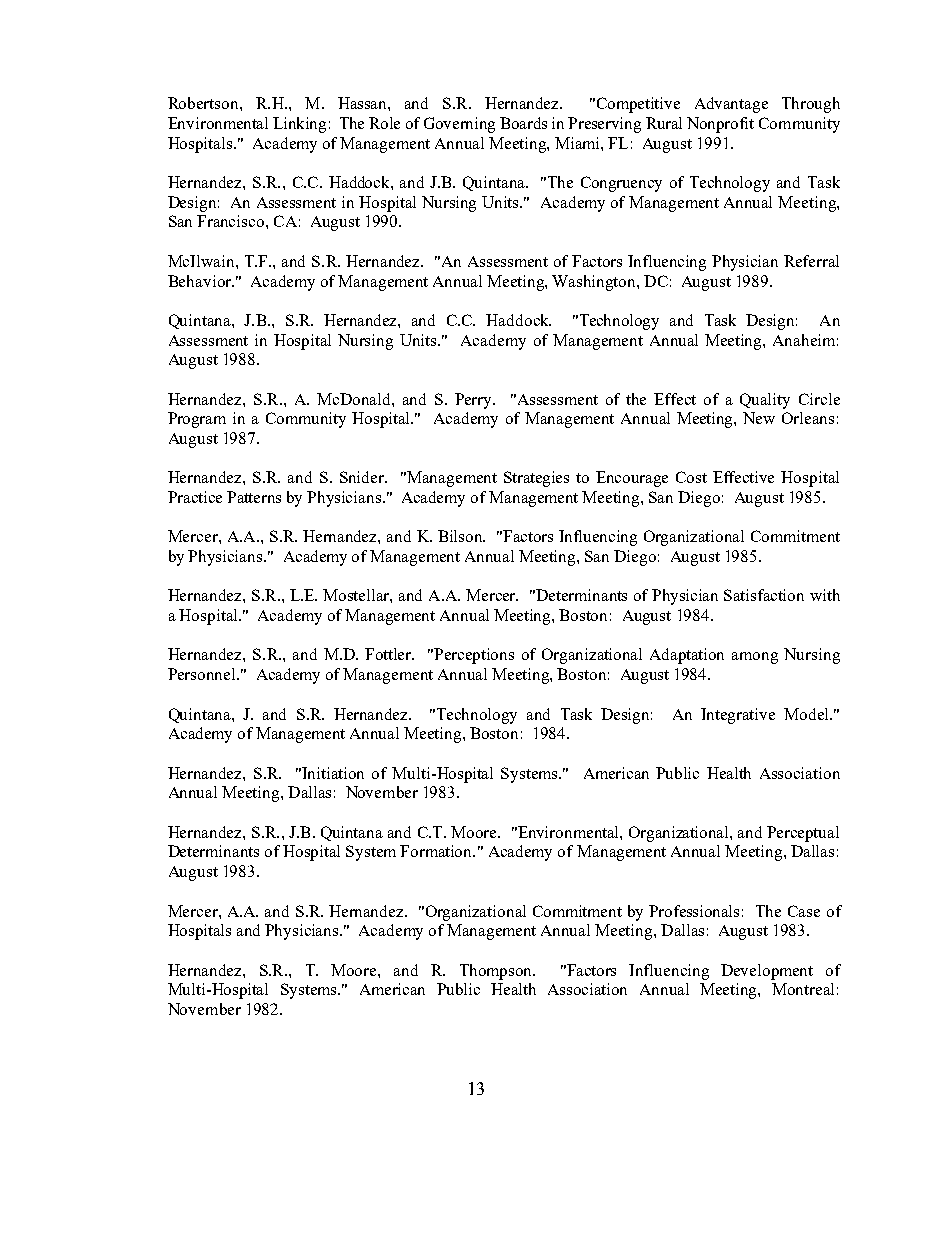  I want to click on Patterns, so click(254, 497).
